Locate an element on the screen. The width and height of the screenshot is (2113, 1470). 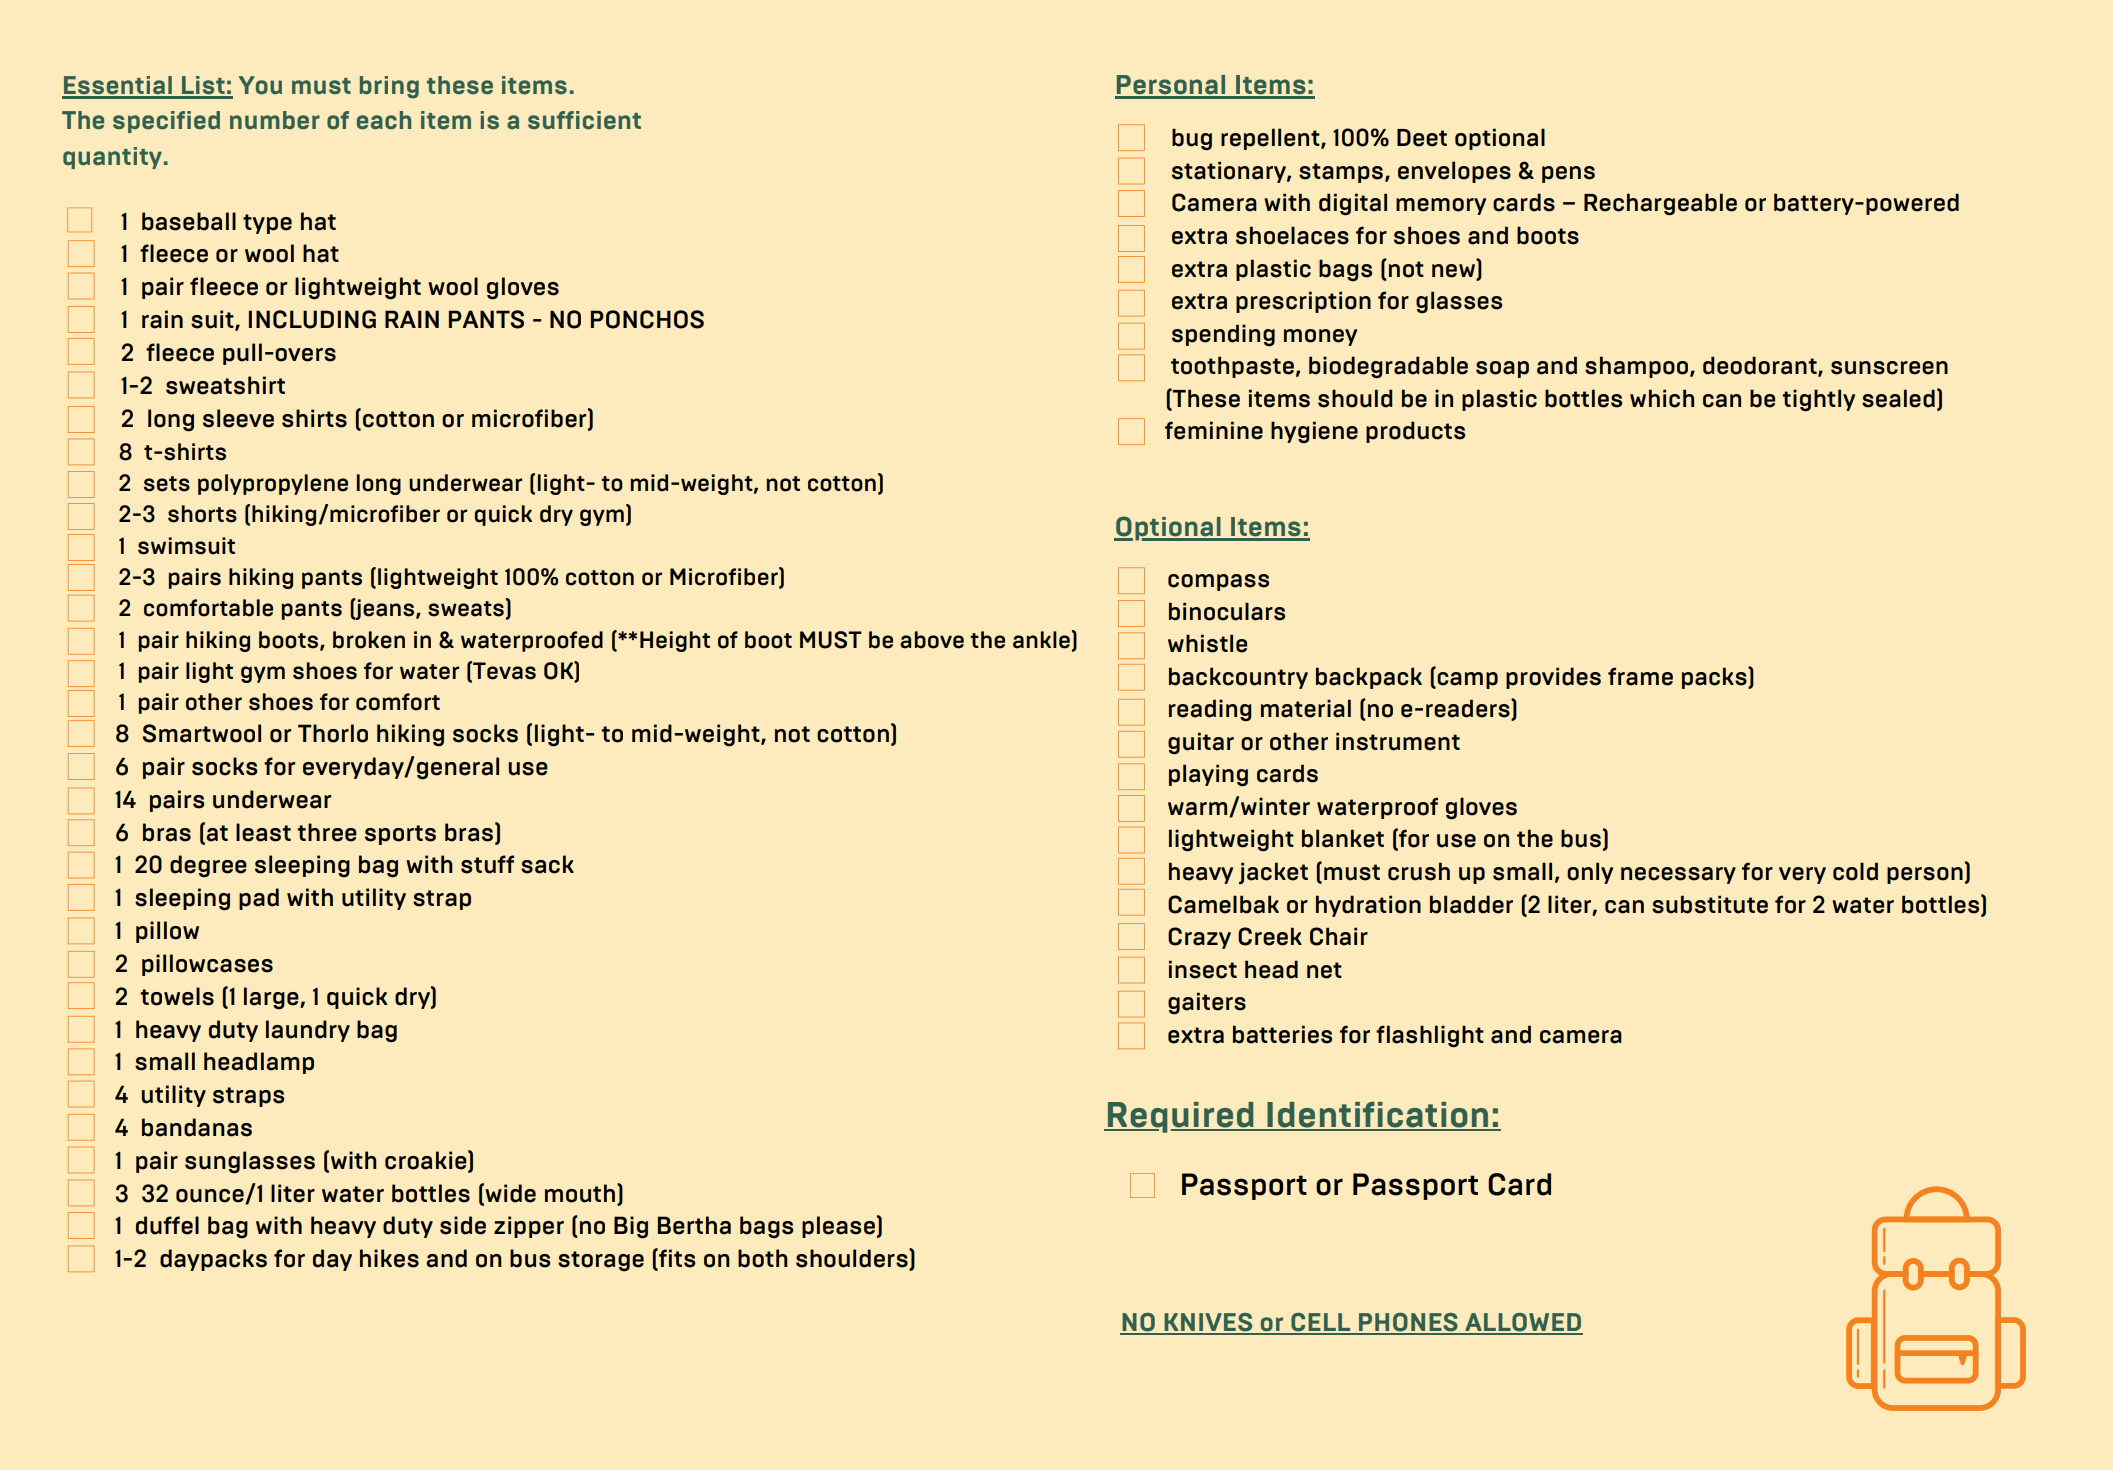
number is located at coordinates (275, 120).
